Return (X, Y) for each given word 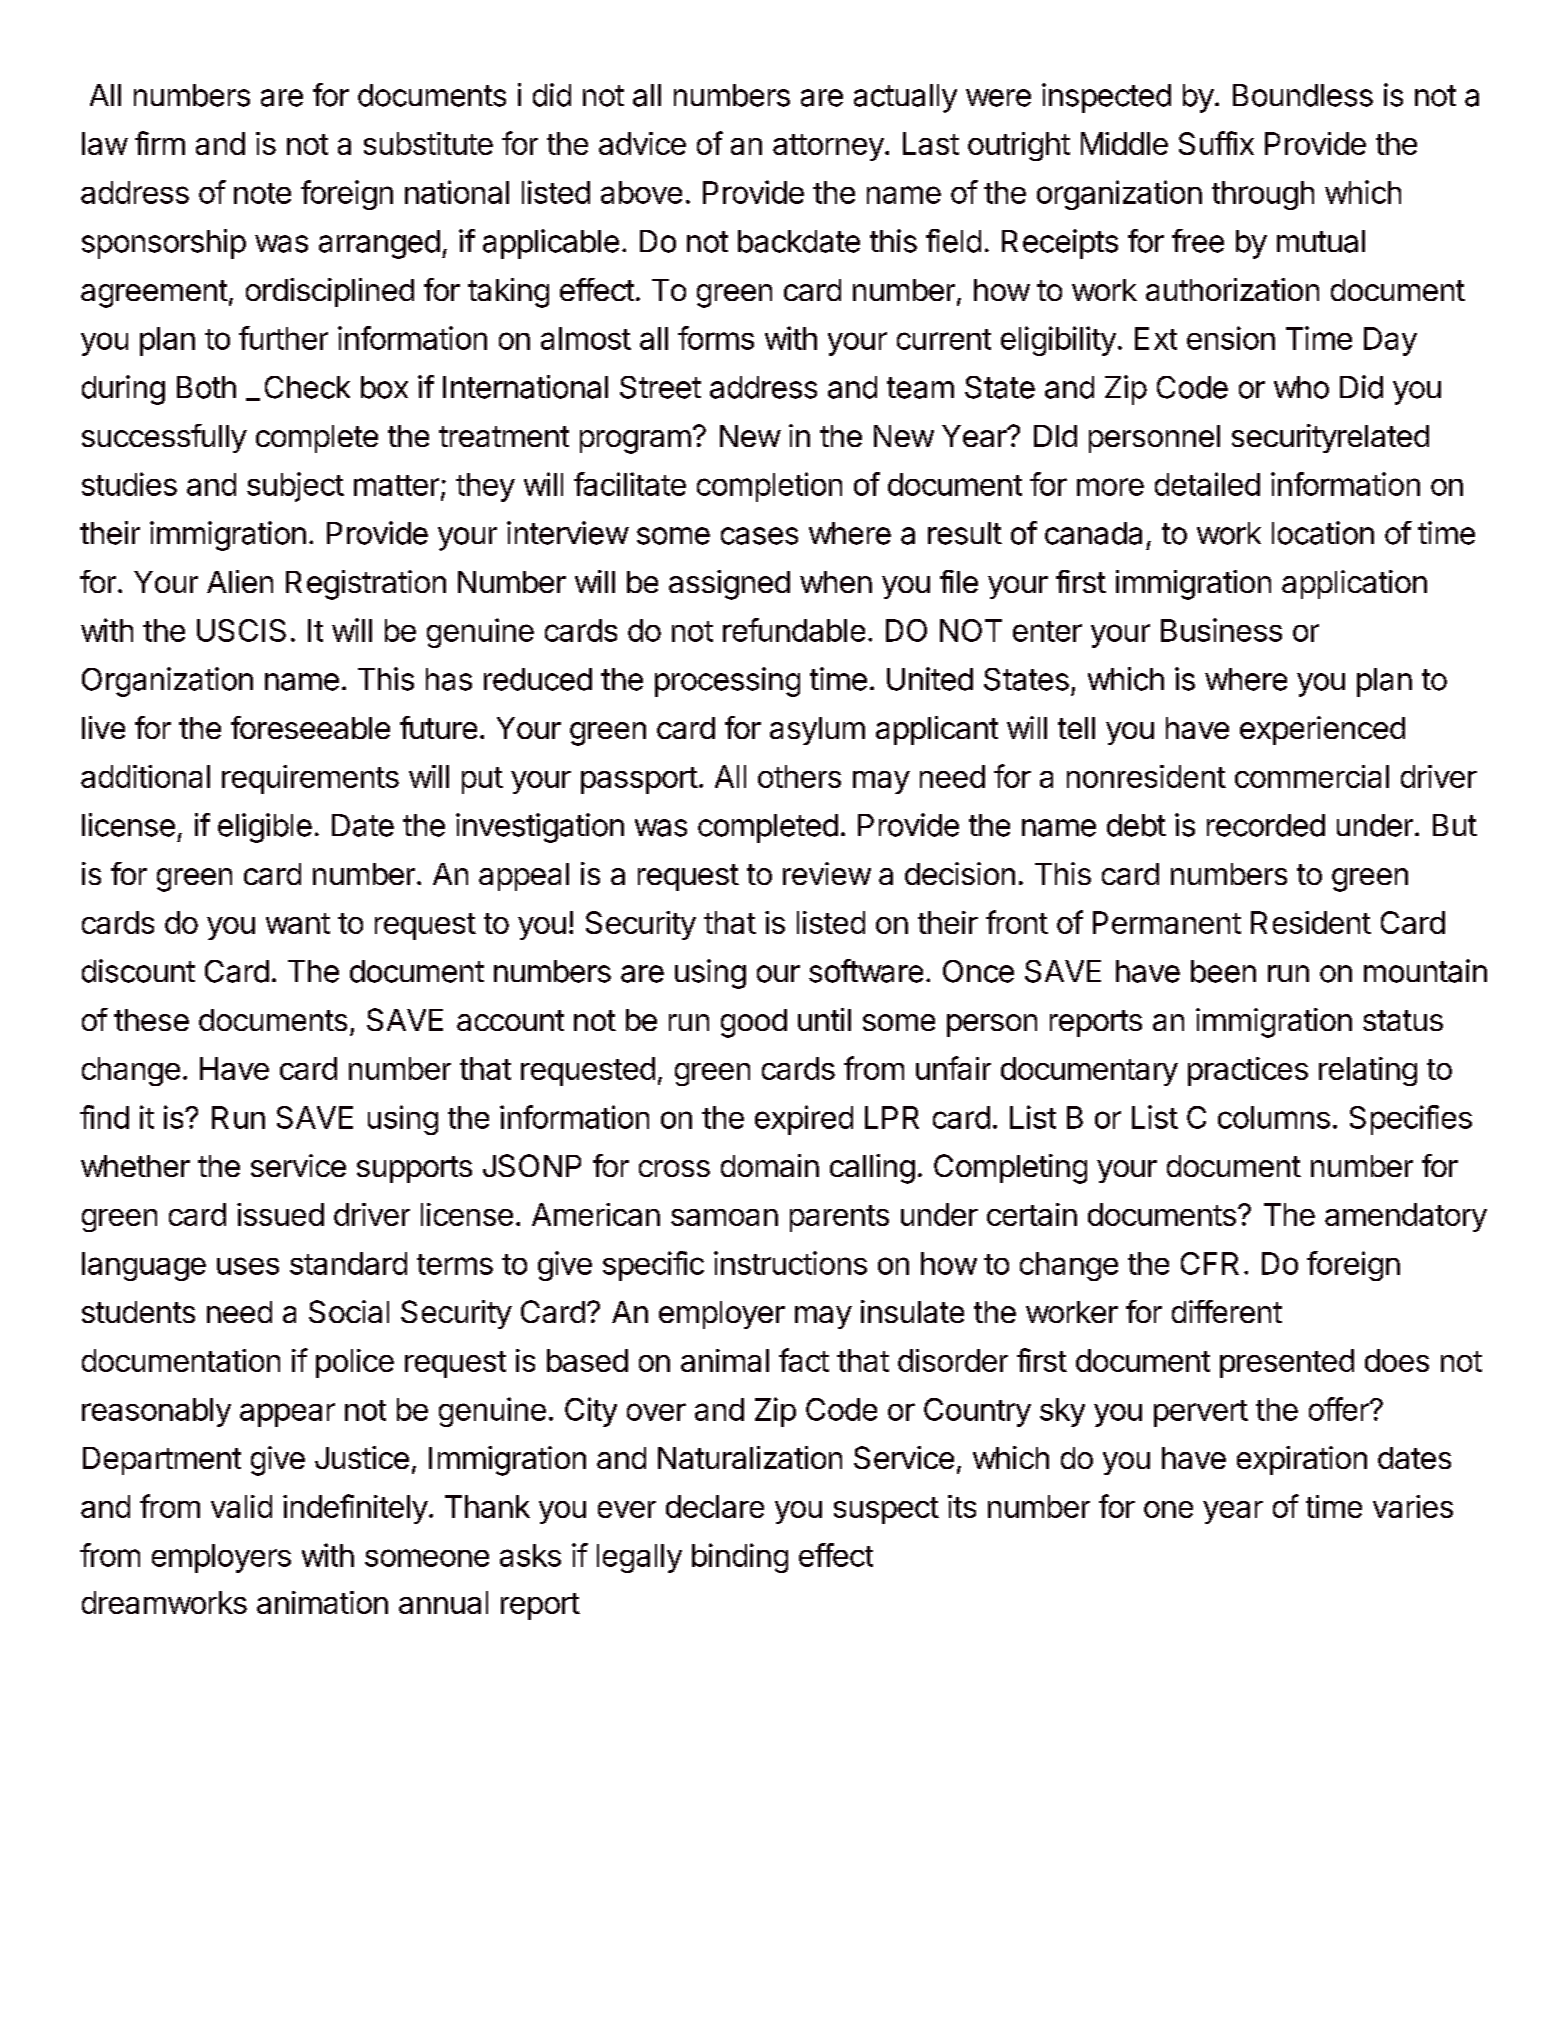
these (151, 1020)
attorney (828, 147)
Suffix (1216, 143)
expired (804, 1120)
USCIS (241, 630)
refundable (794, 630)
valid (241, 1506)
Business (1221, 630)
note (262, 193)
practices (1248, 1071)
